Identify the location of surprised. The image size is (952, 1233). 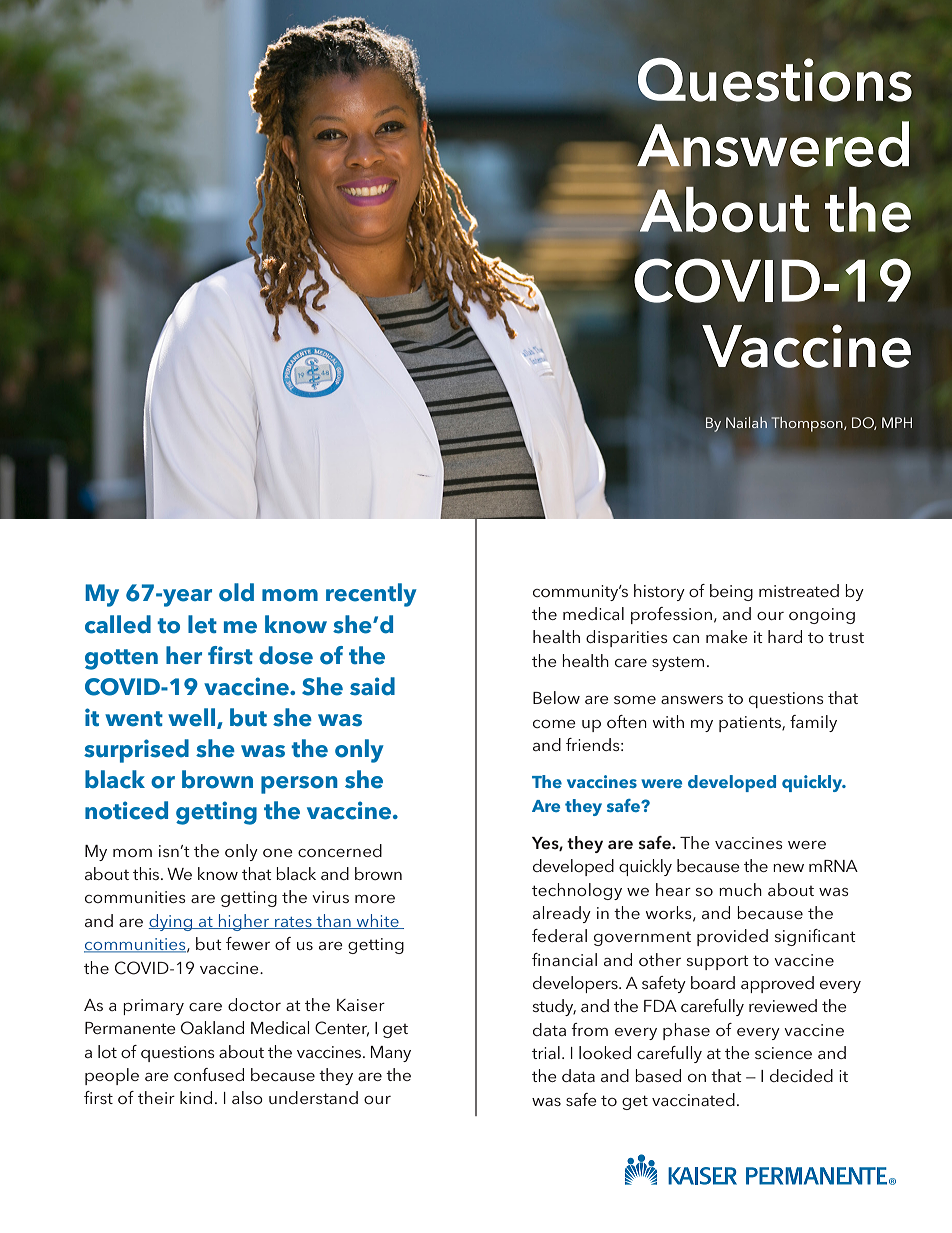
(136, 751).
